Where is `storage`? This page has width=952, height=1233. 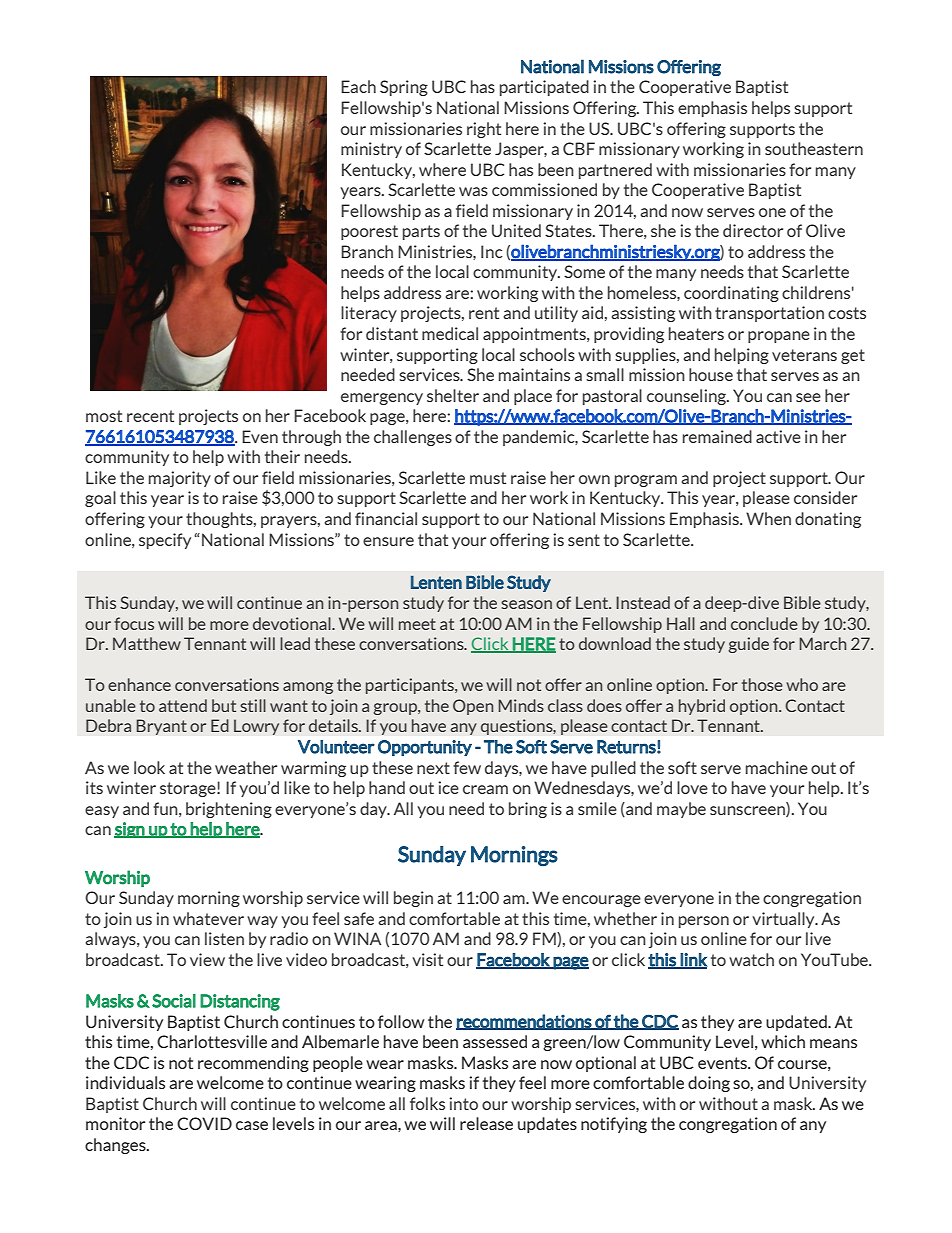
storage is located at coordinates (189, 789).
